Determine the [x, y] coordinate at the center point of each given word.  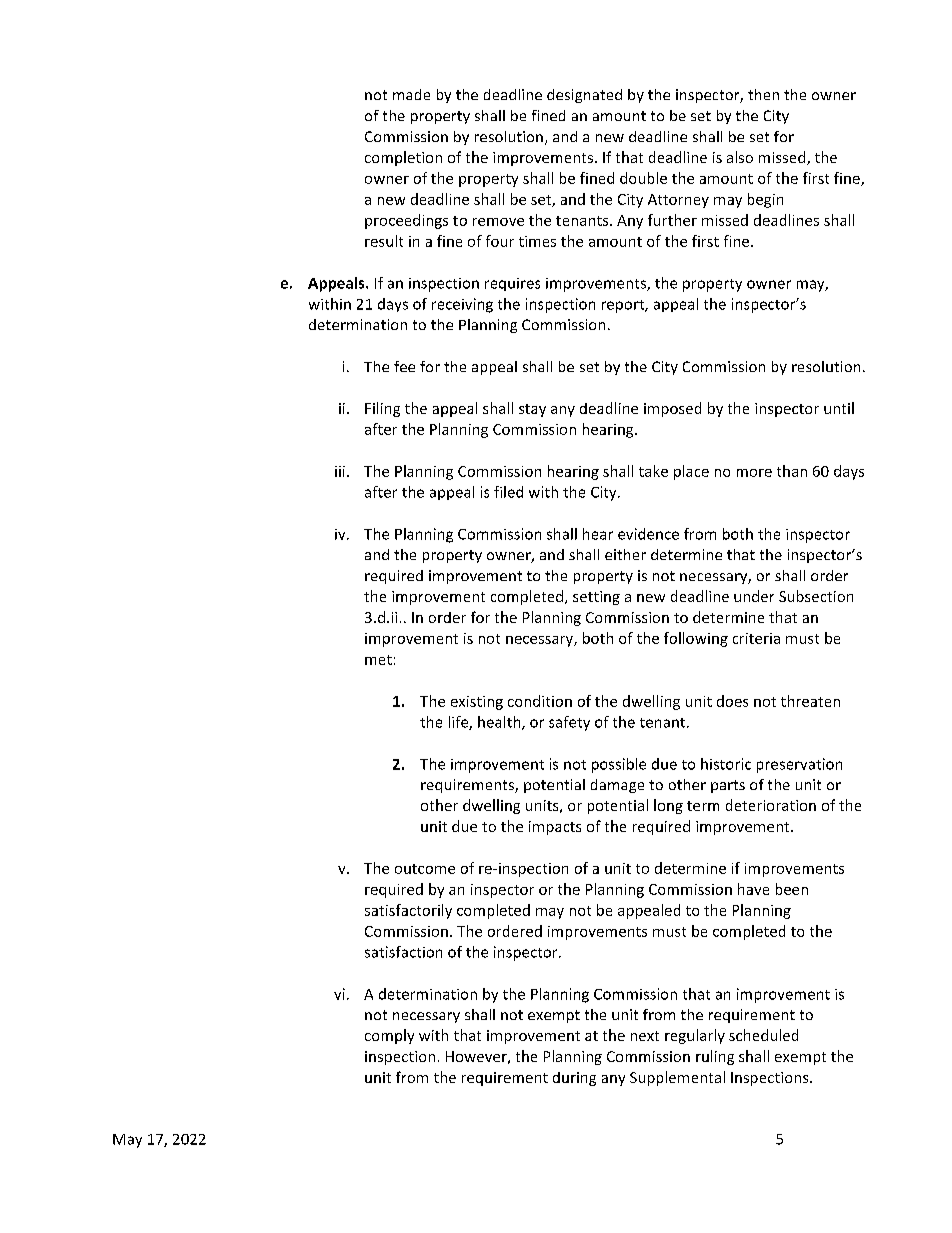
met [378, 660]
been [792, 889]
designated [584, 96]
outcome [425, 869]
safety [569, 723]
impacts [555, 828]
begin [765, 200]
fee [404, 366]
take [653, 471]
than [792, 471]
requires [512, 284]
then [763, 94]
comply [389, 1036]
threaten [810, 701]
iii [340, 471]
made [411, 94]
